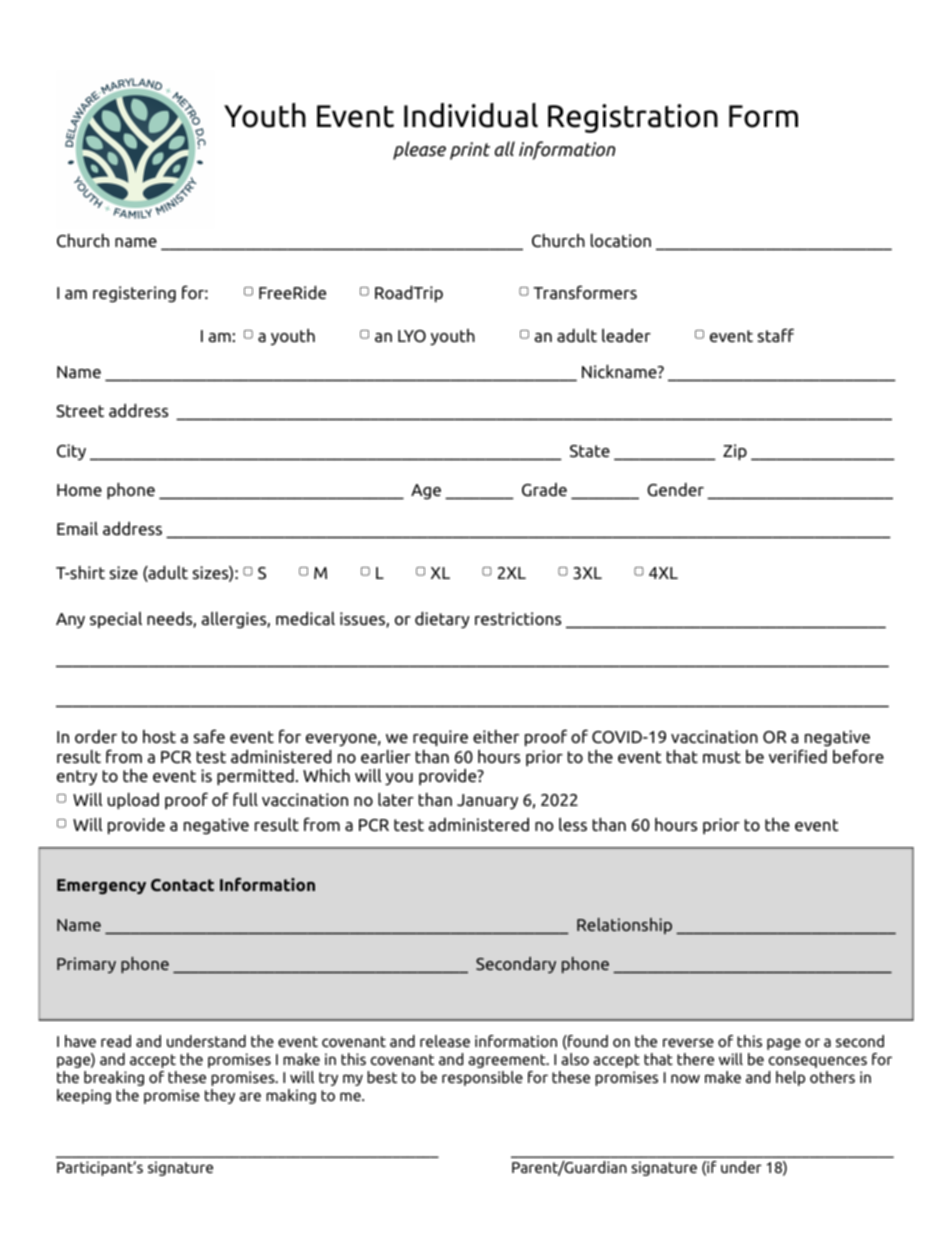 This image has height=1233, width=952. What do you see at coordinates (114, 1078) in the image?
I see `breaking` at bounding box center [114, 1078].
